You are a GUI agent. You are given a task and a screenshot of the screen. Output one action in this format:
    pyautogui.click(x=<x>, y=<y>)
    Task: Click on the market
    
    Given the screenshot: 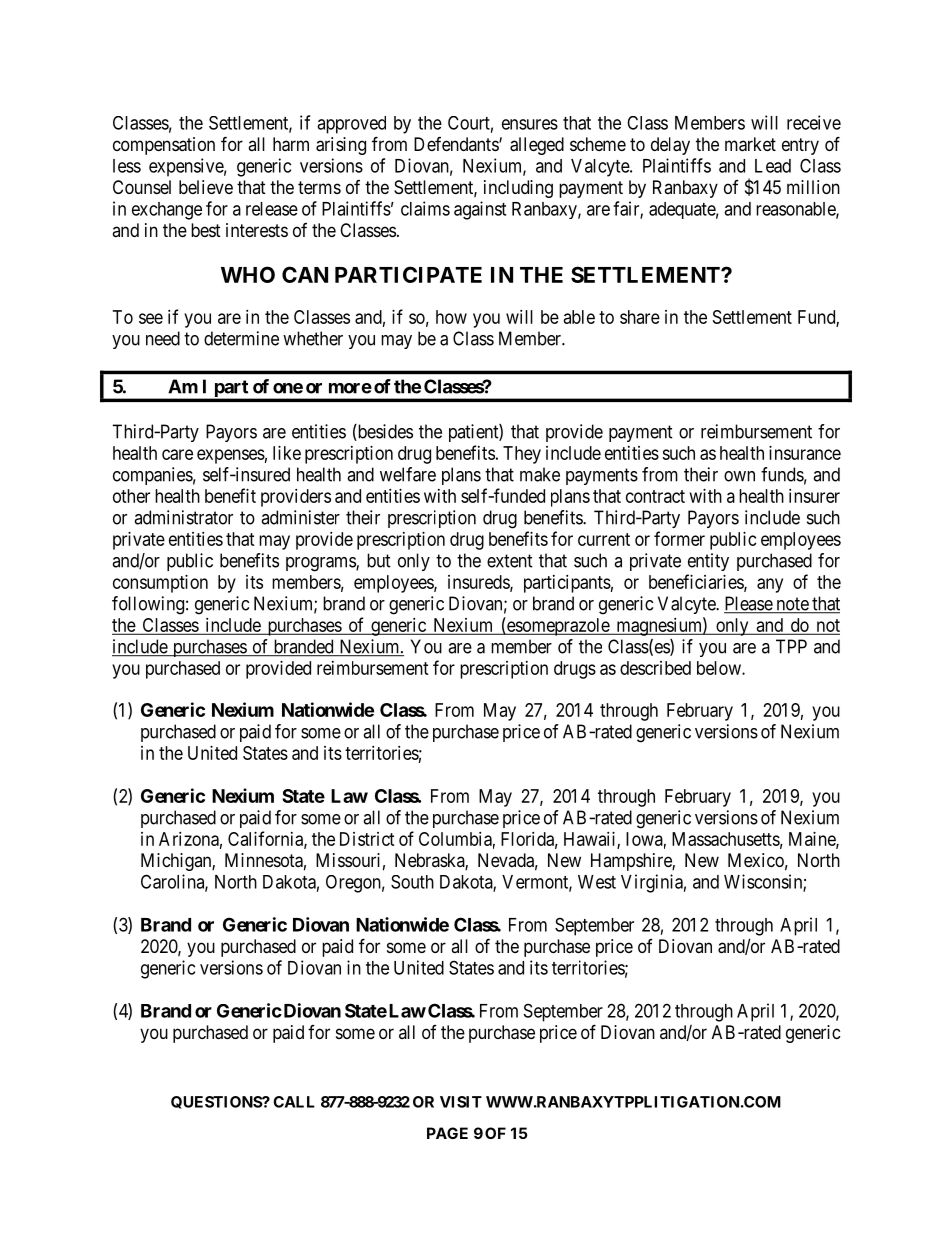 What is the action you would take?
    pyautogui.click(x=750, y=144)
